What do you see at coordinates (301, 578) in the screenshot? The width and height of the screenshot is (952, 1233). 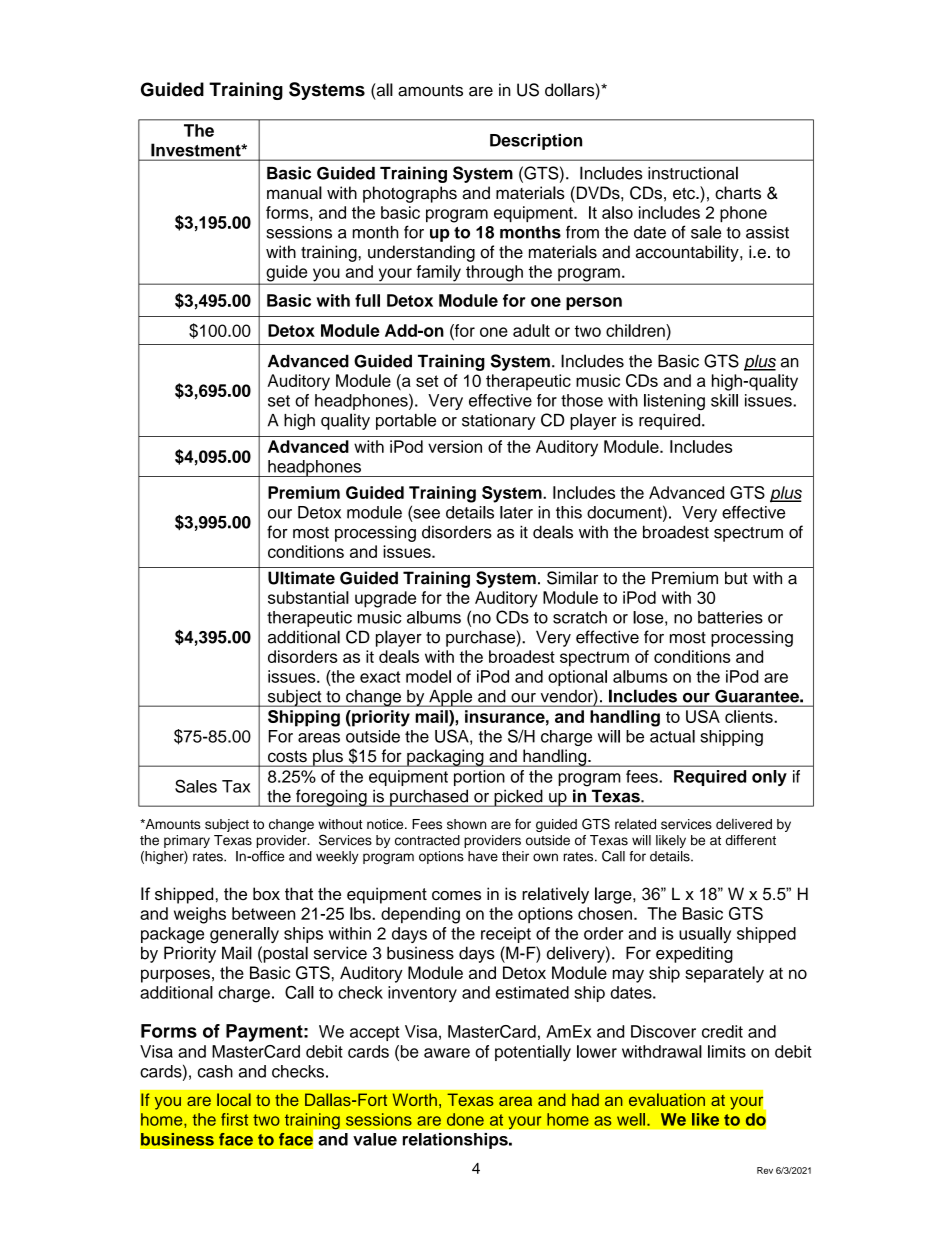 I see `Ultimate` at bounding box center [301, 578].
